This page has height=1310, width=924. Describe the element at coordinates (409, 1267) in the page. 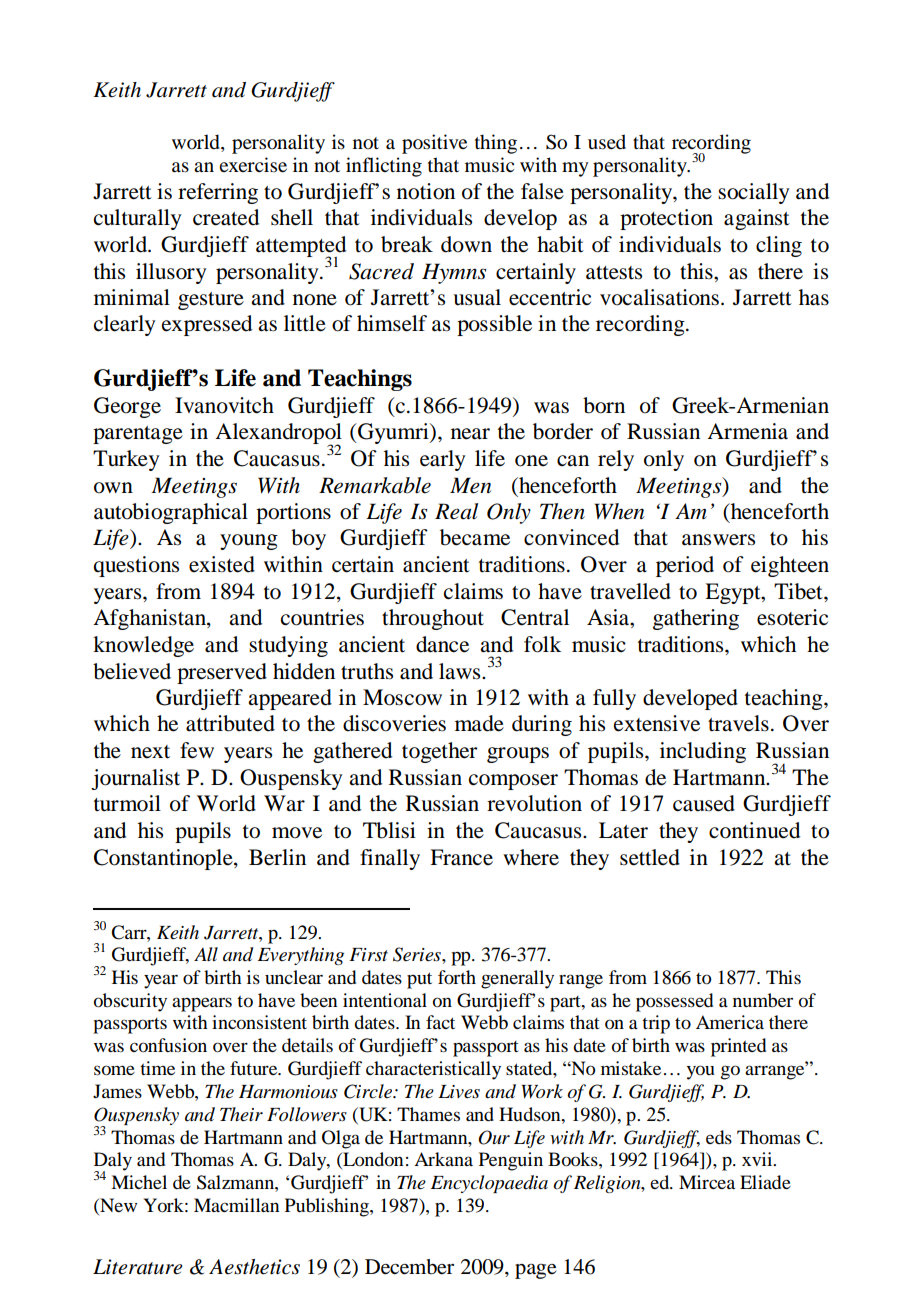

I see `December` at that location.
